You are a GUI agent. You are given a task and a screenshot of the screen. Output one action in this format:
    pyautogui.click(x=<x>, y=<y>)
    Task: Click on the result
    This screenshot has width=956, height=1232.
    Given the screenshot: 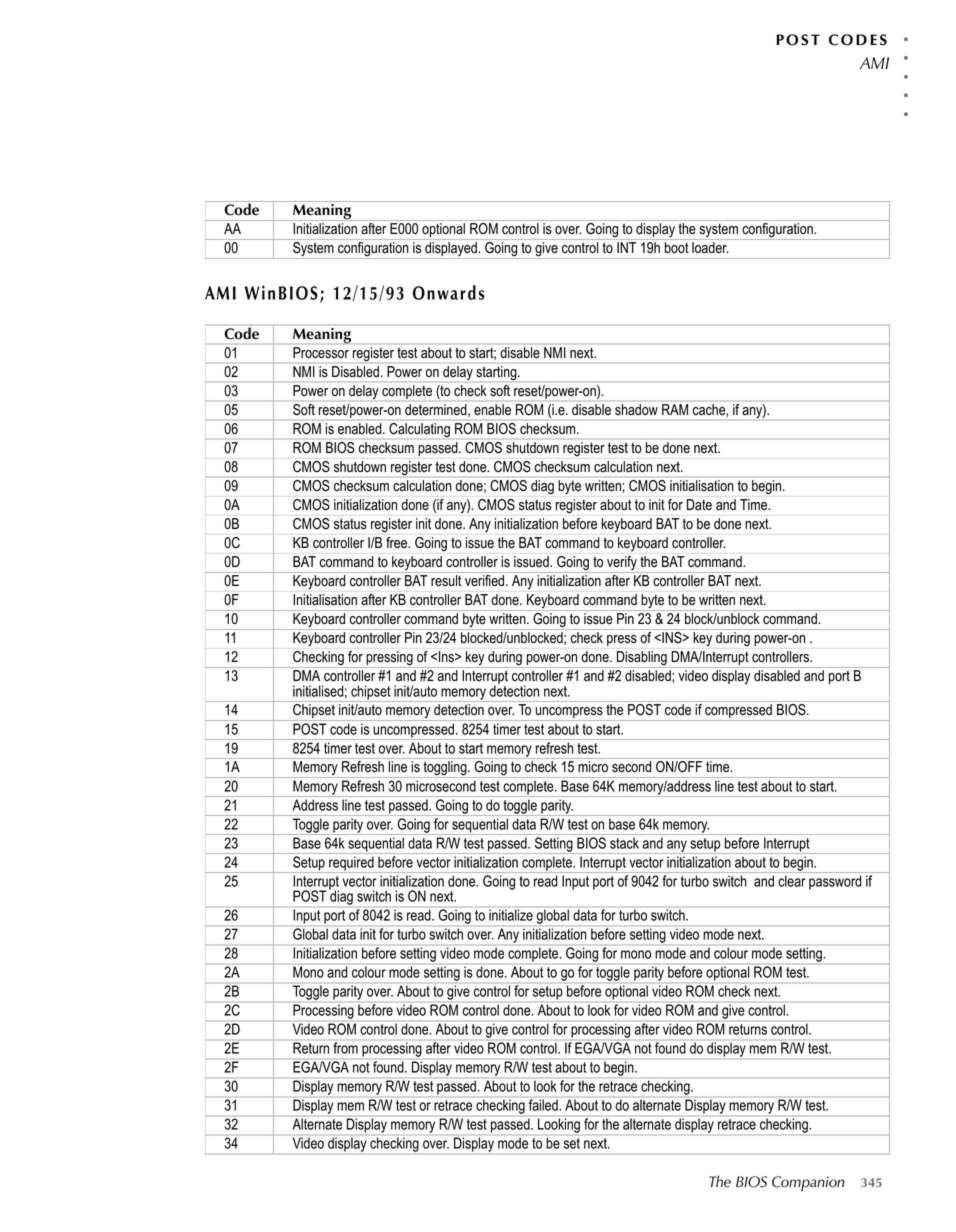 What is the action you would take?
    pyautogui.click(x=446, y=580)
